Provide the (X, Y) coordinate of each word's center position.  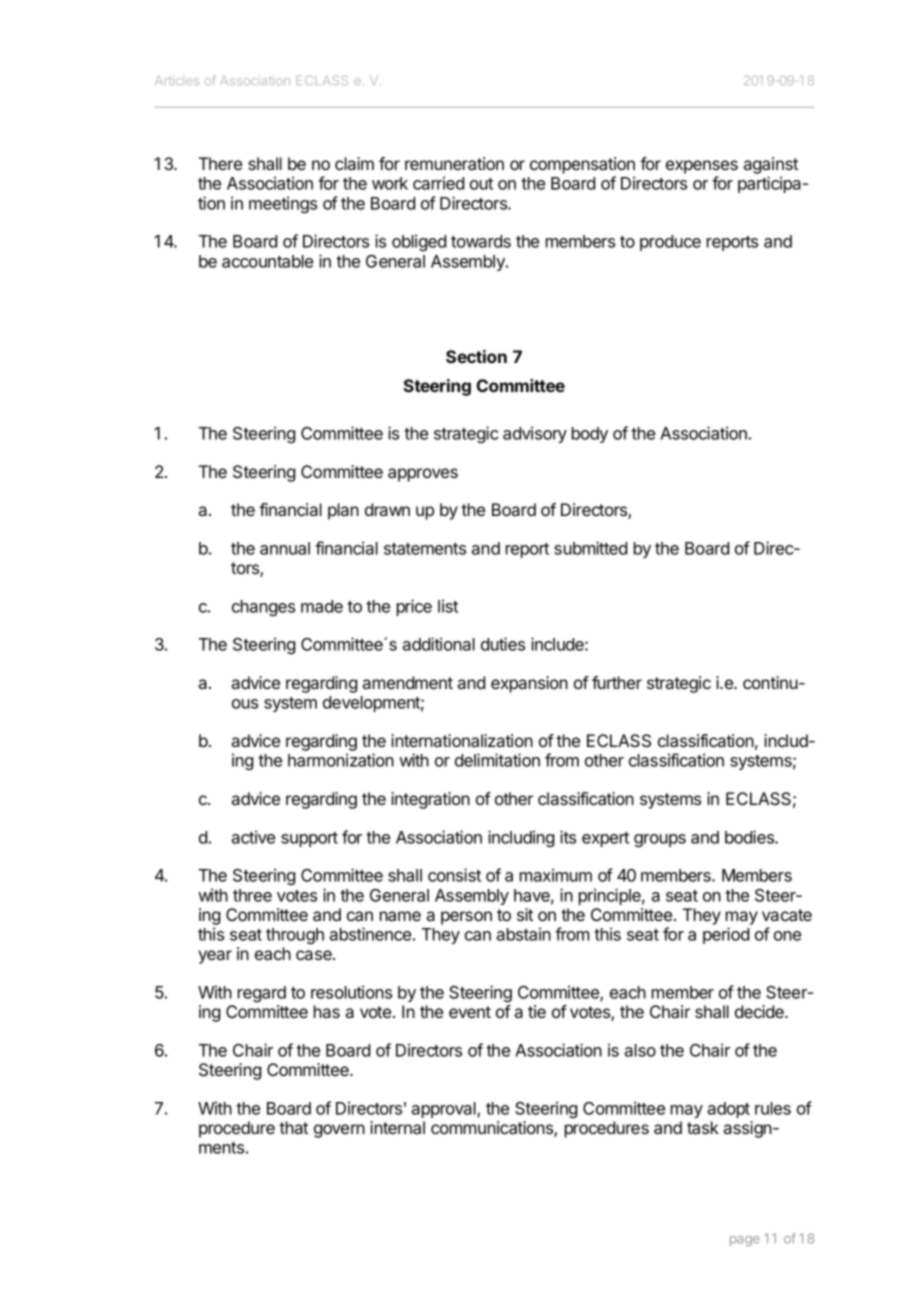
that (293, 1127)
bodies (750, 837)
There (220, 163)
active (253, 837)
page (745, 1241)
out (481, 184)
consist (454, 875)
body (590, 435)
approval (444, 1110)
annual (285, 548)
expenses (702, 167)
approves (423, 475)
